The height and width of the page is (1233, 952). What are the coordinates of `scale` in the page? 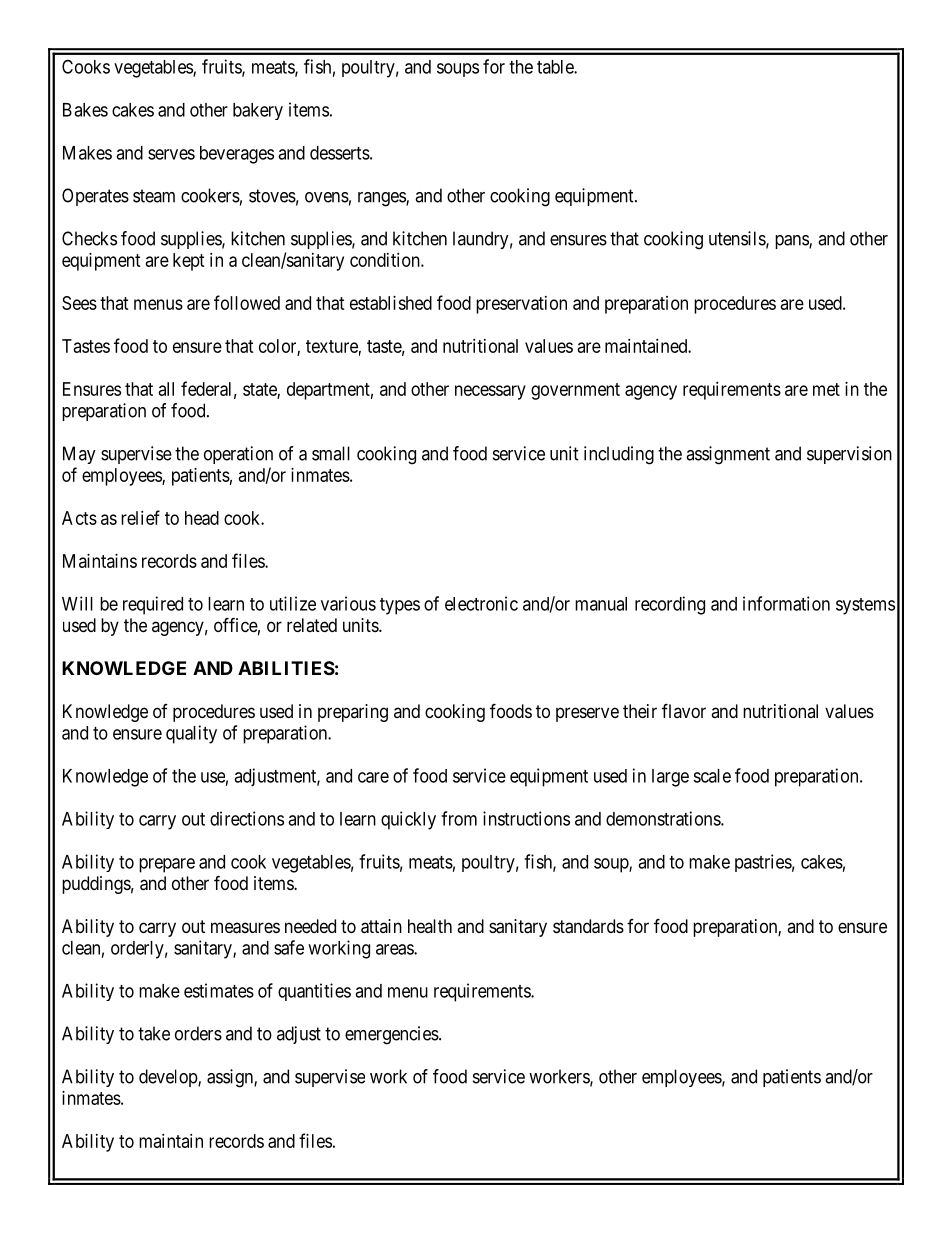 It's located at (712, 776).
